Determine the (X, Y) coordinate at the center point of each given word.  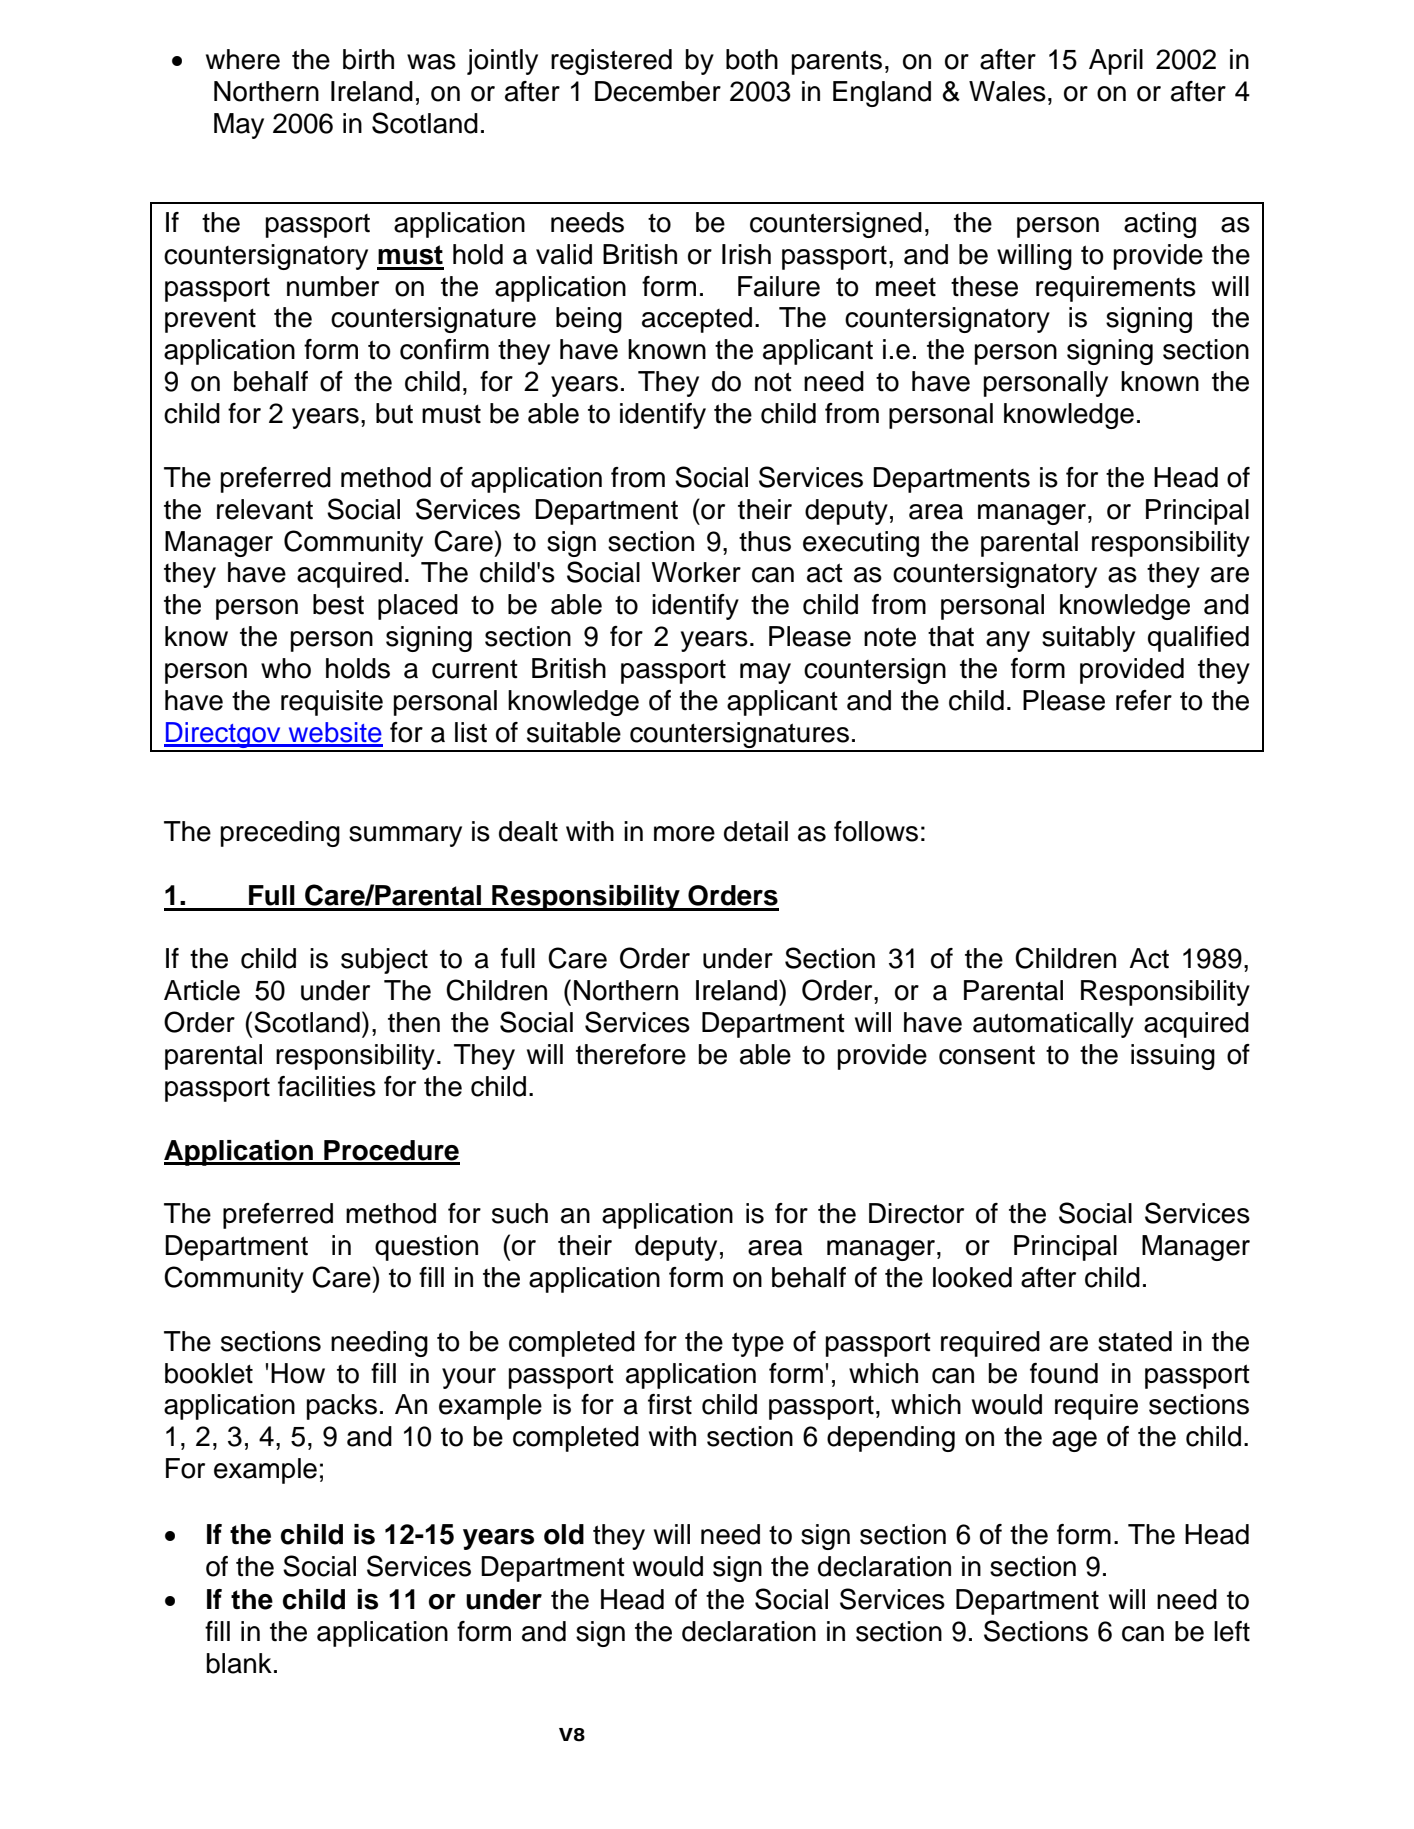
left (1232, 1631)
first (670, 1404)
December (658, 91)
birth (368, 59)
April (1116, 62)
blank (239, 1663)
